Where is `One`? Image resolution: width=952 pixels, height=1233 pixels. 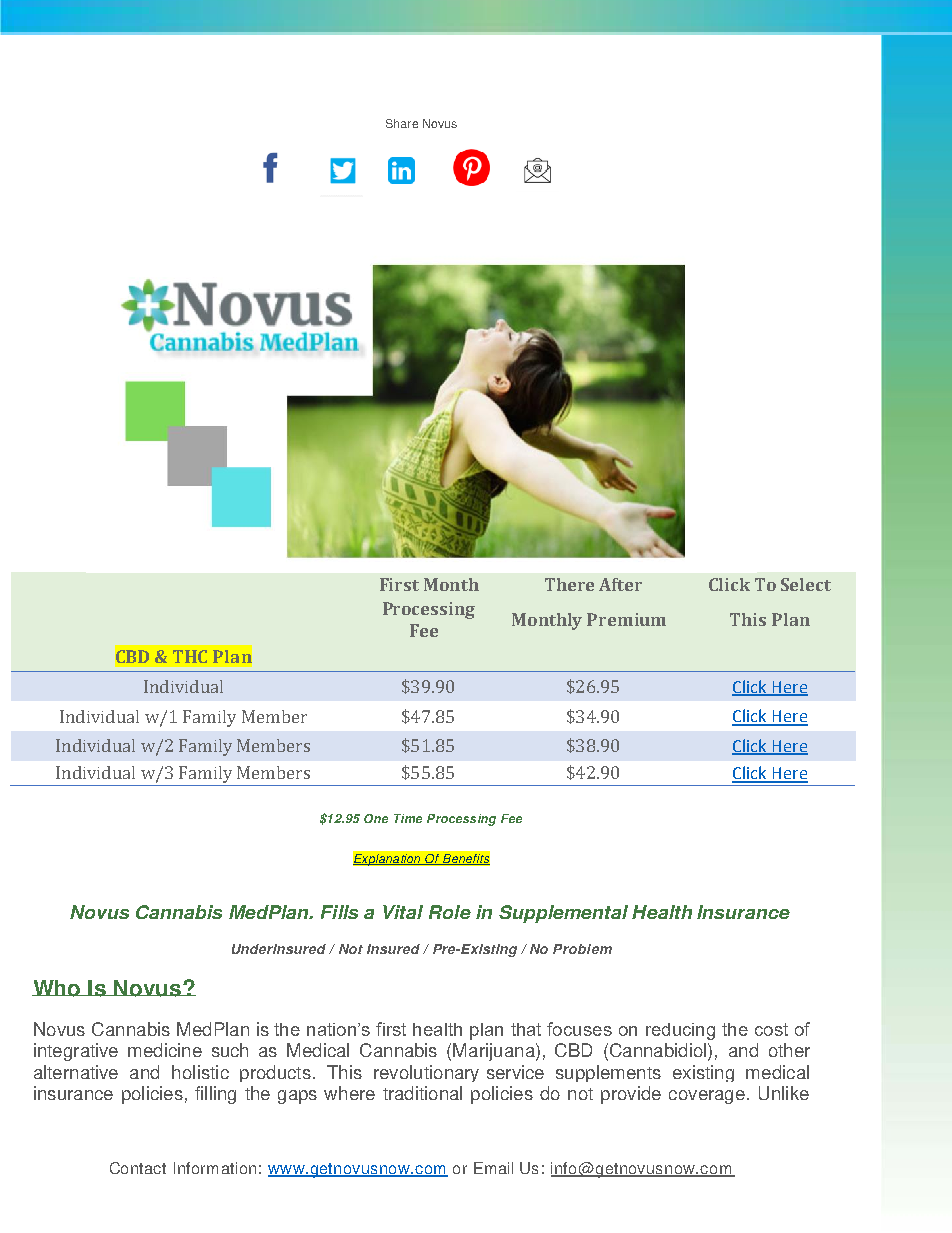 One is located at coordinates (376, 818).
